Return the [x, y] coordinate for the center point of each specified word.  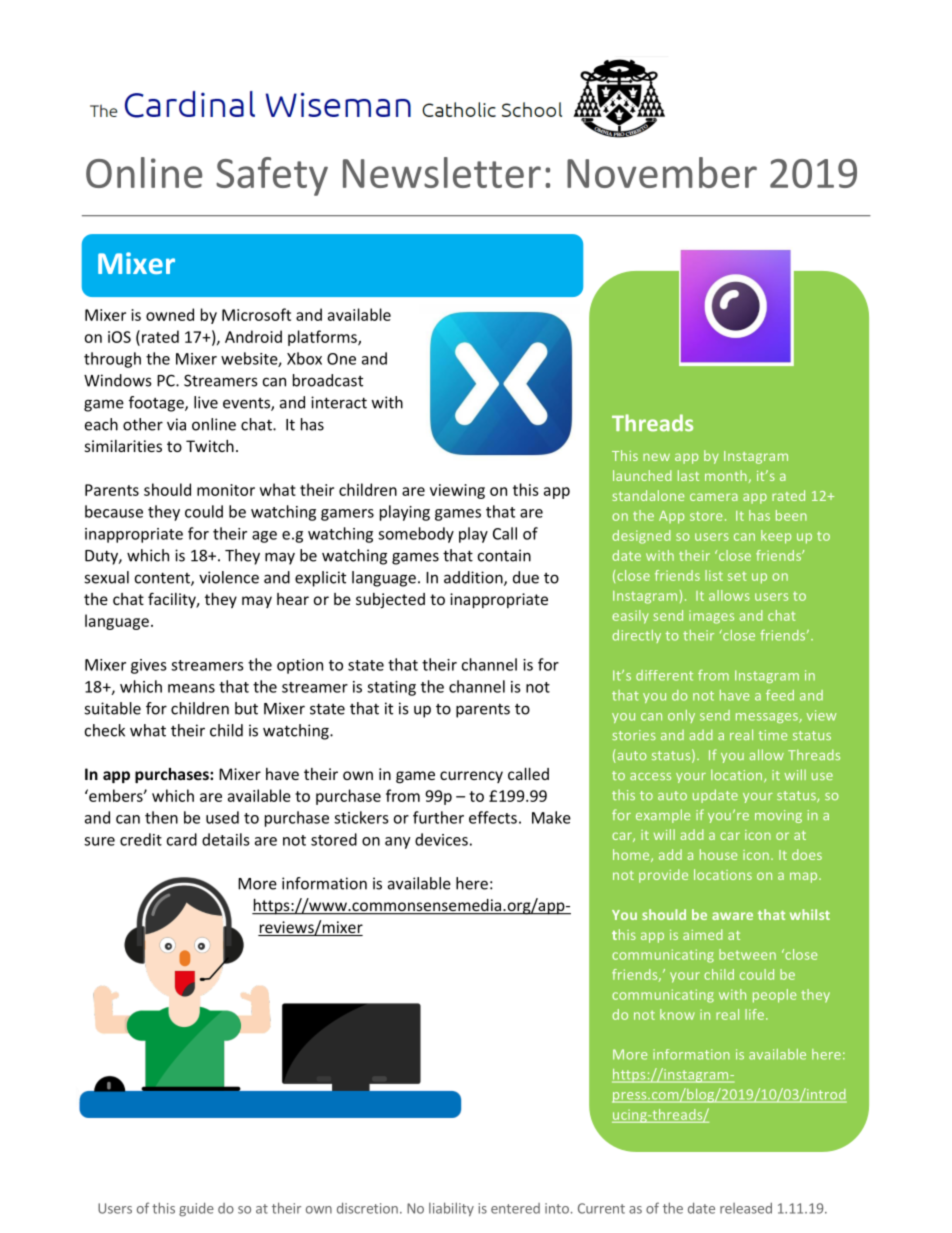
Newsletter [442, 172]
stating [391, 688]
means [191, 688]
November [662, 172]
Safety [272, 176]
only [681, 716]
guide [196, 1209]
